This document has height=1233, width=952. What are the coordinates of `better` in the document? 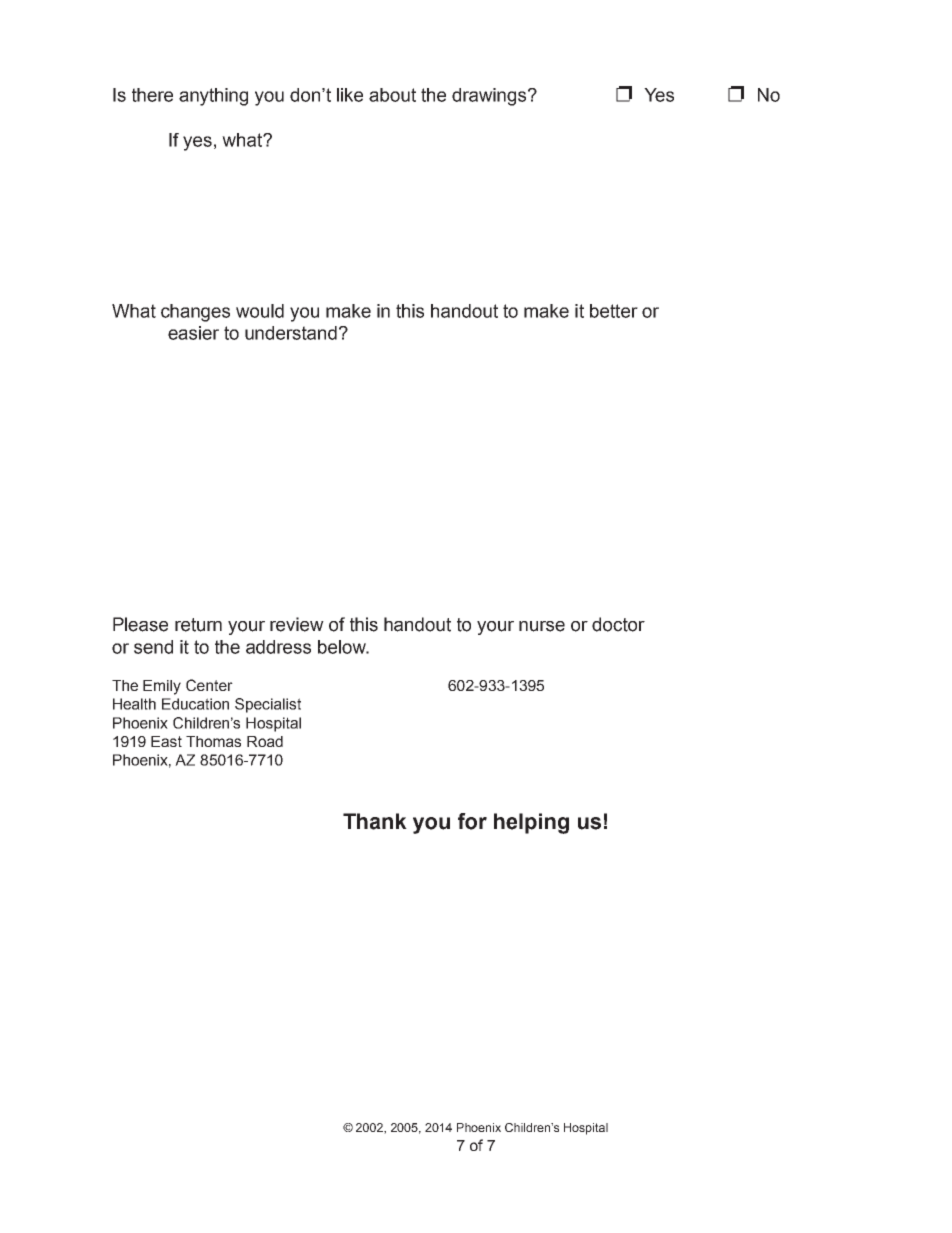 It's located at (614, 311).
